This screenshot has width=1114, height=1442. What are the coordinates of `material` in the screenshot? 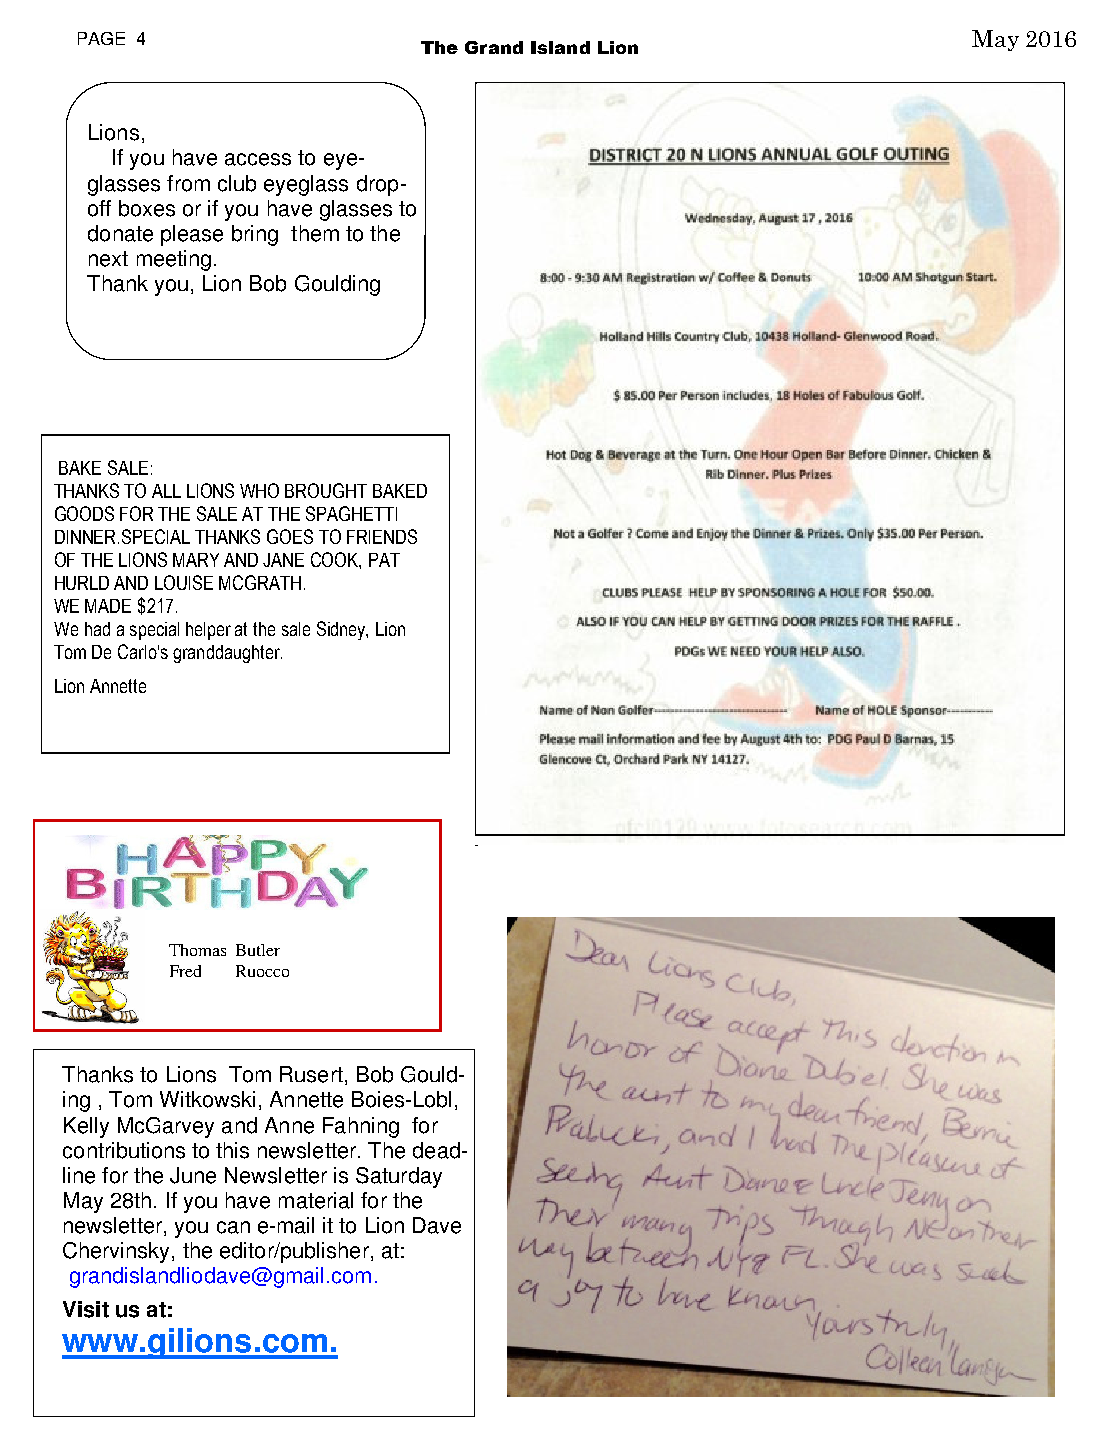 It's located at (316, 1200).
